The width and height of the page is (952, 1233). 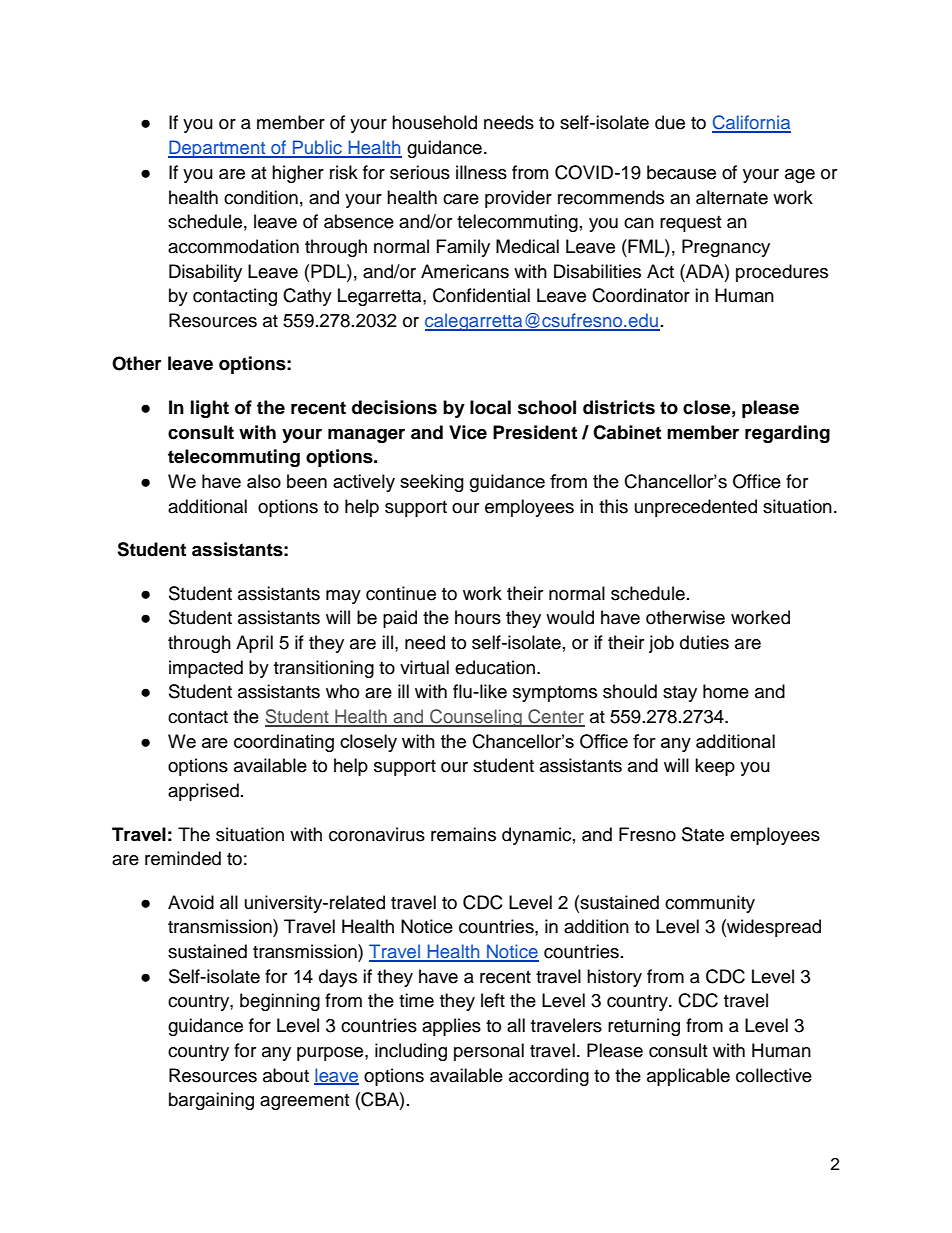 I want to click on Department, so click(x=218, y=149).
